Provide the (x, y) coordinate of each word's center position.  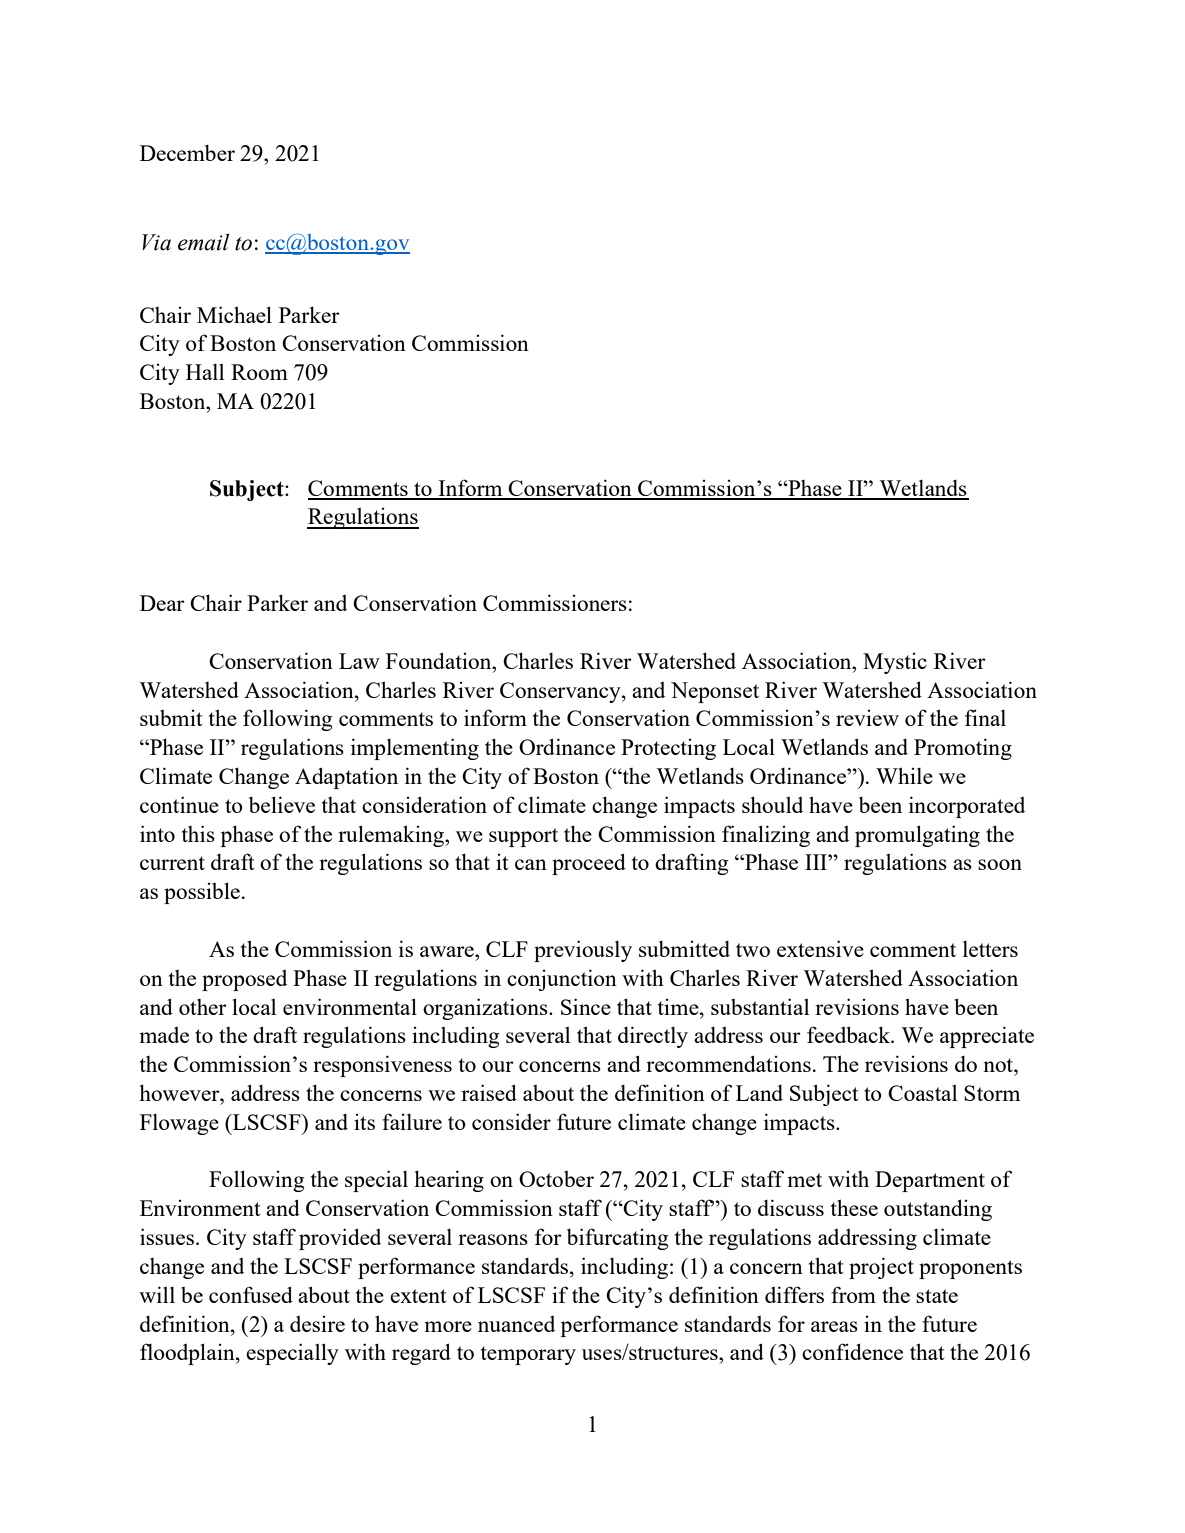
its (364, 1122)
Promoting (963, 749)
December (187, 152)
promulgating (917, 836)
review (867, 718)
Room (259, 372)
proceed (589, 864)
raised (489, 1092)
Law (359, 661)
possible (202, 893)
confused (251, 1294)
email (203, 242)
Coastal (922, 1093)
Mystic (895, 663)
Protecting (668, 749)
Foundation (440, 660)
